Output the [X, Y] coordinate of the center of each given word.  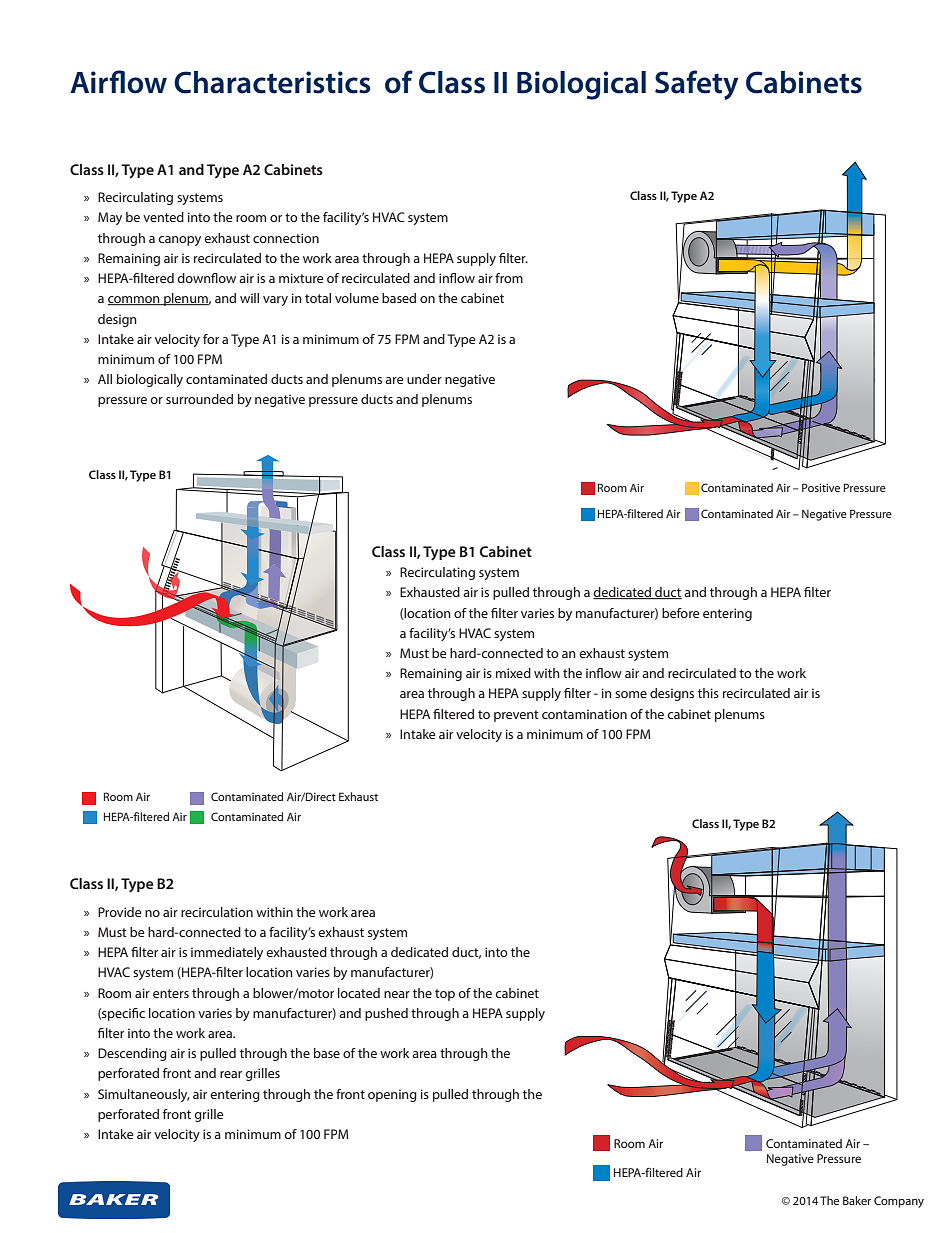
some [631, 694]
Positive [821, 487]
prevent [516, 716]
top [445, 995]
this [708, 693]
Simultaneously [144, 1095]
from [509, 278]
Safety [697, 85]
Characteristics [272, 82]
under [424, 379]
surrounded [199, 399]
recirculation [217, 912]
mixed [513, 673]
